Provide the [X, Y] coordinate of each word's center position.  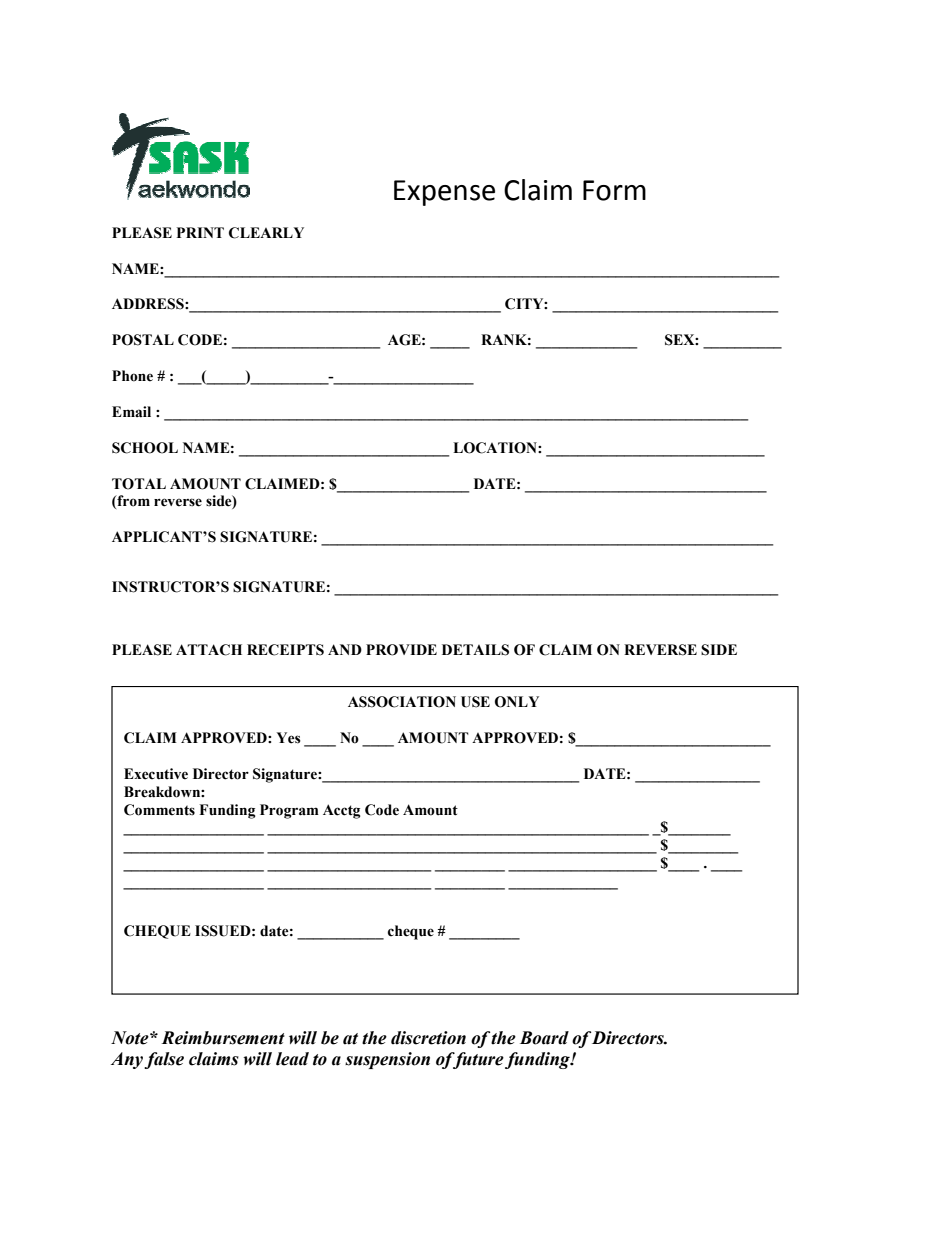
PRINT [200, 232]
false [164, 1060]
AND [345, 649]
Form [614, 190]
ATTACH [209, 650]
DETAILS [475, 650]
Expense [444, 193]
